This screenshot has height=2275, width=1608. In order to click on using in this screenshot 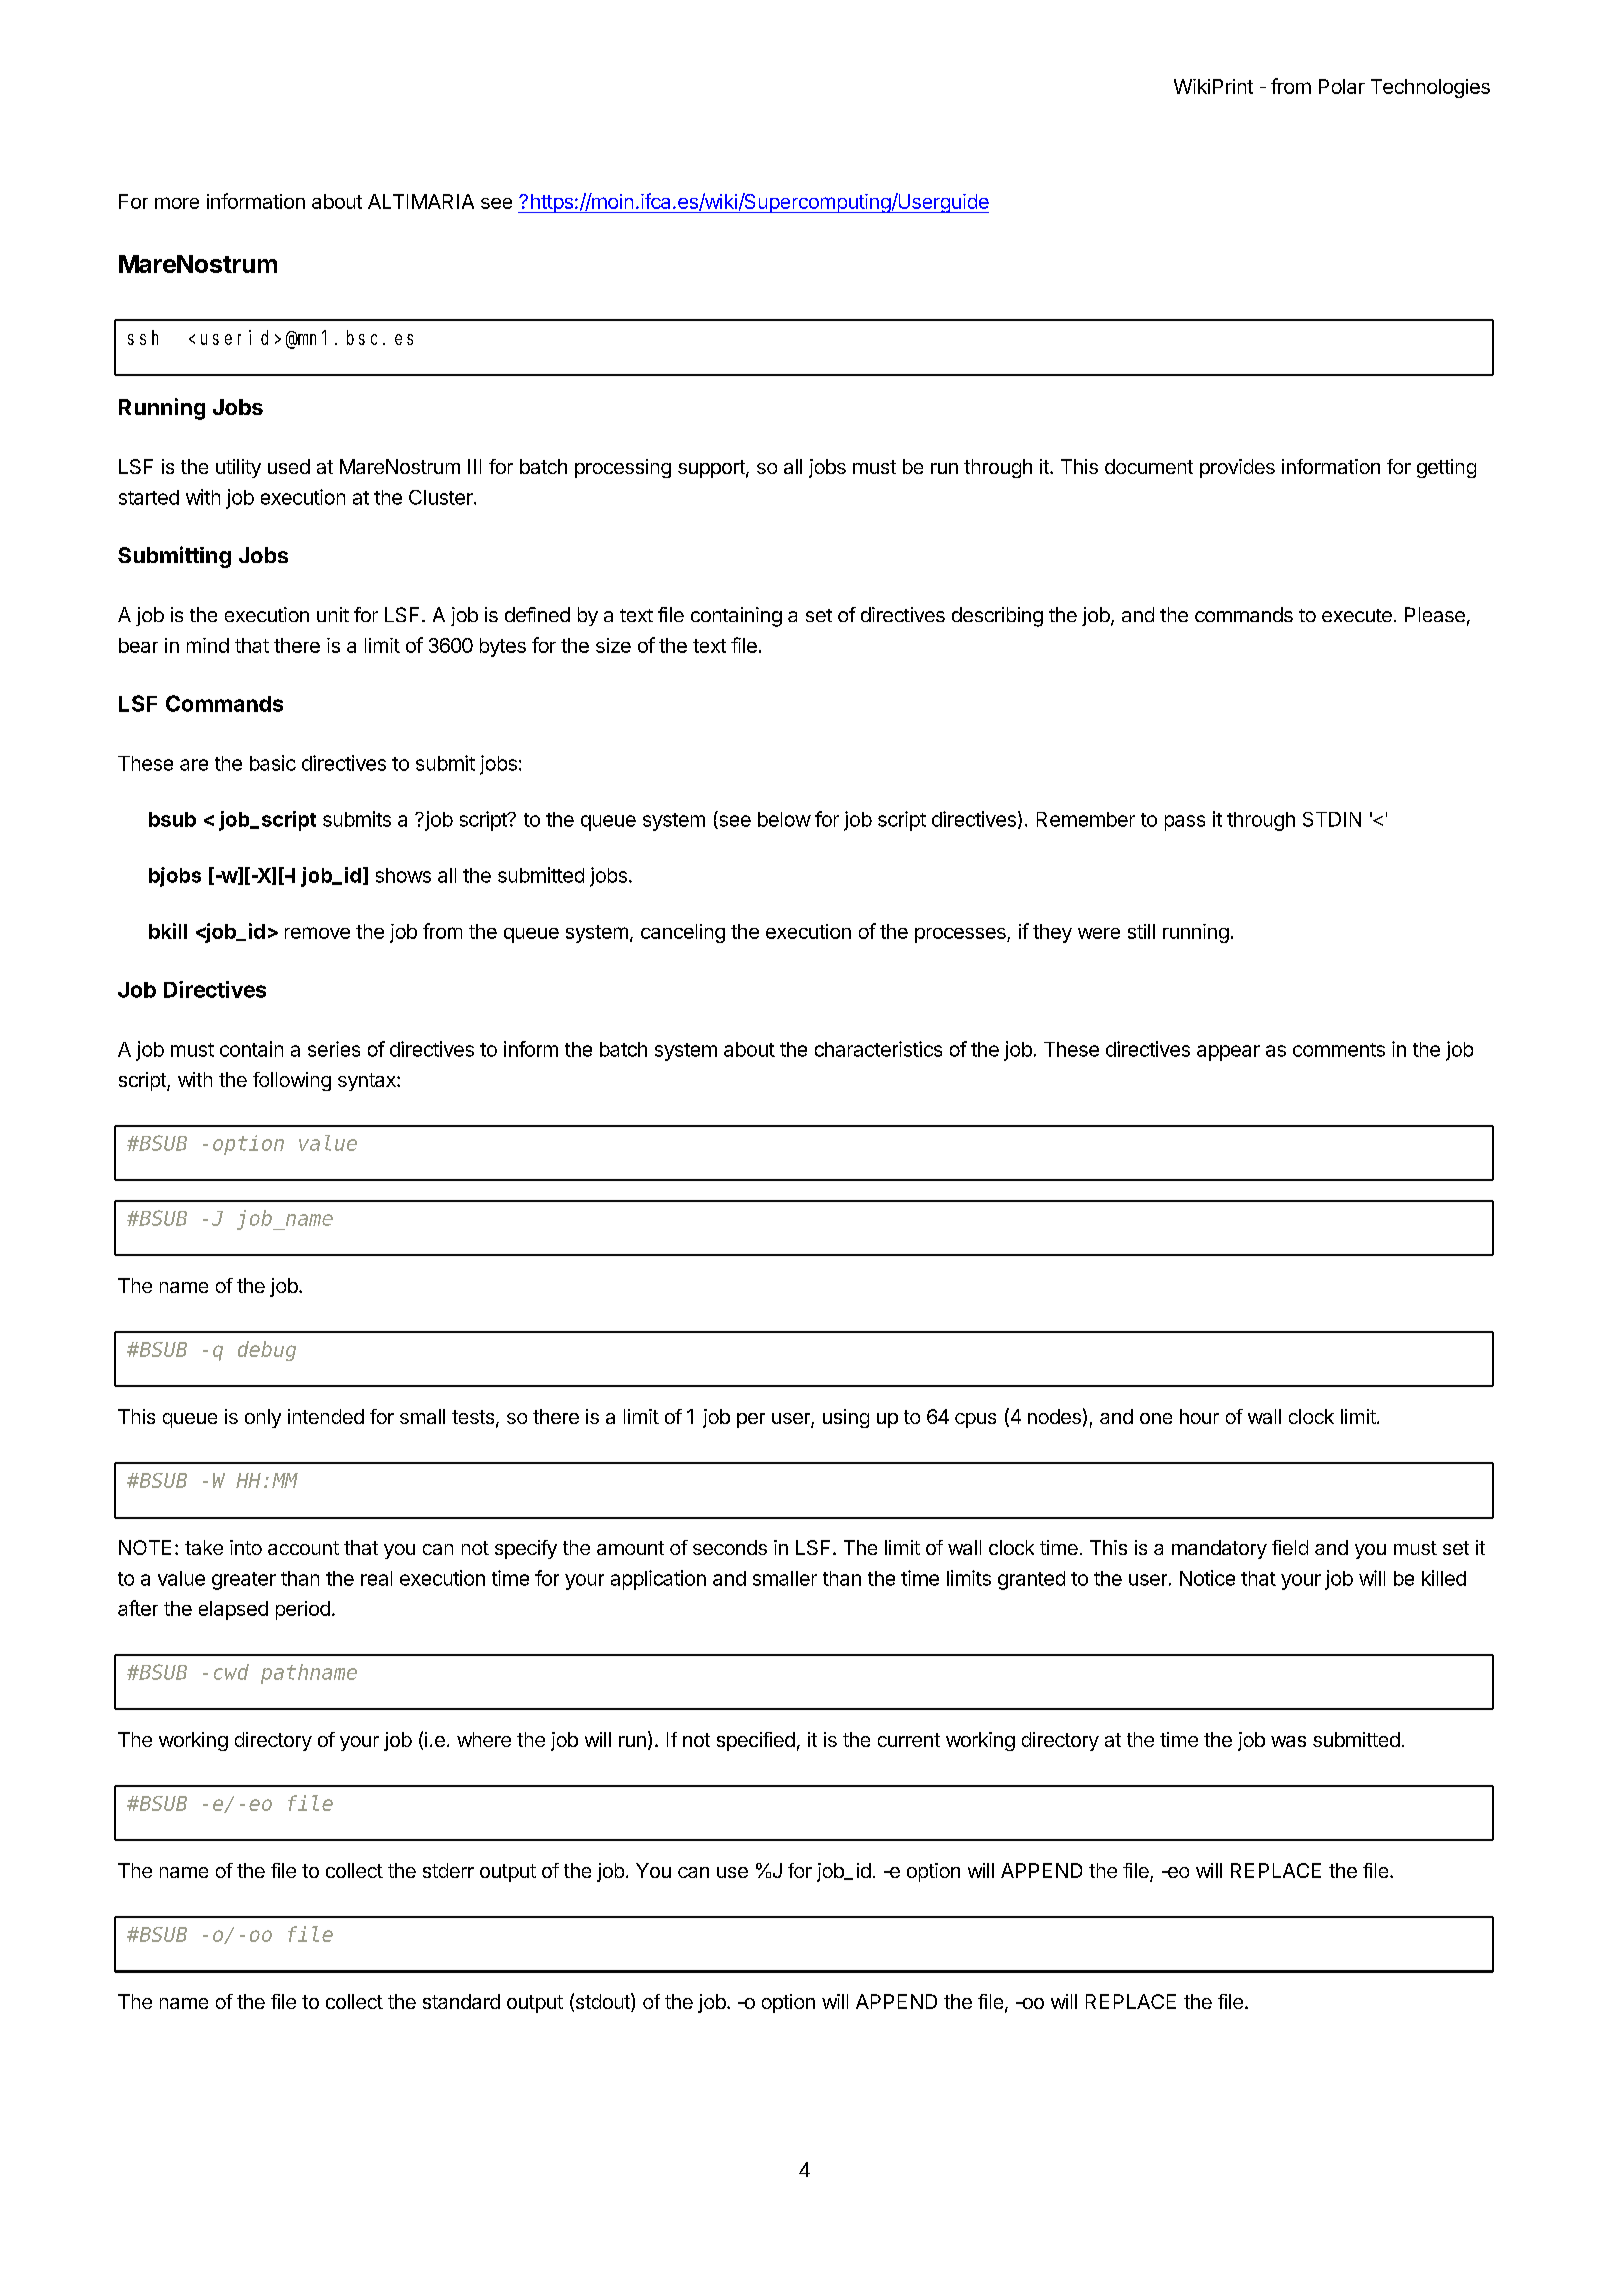, I will do `click(846, 1418)`.
